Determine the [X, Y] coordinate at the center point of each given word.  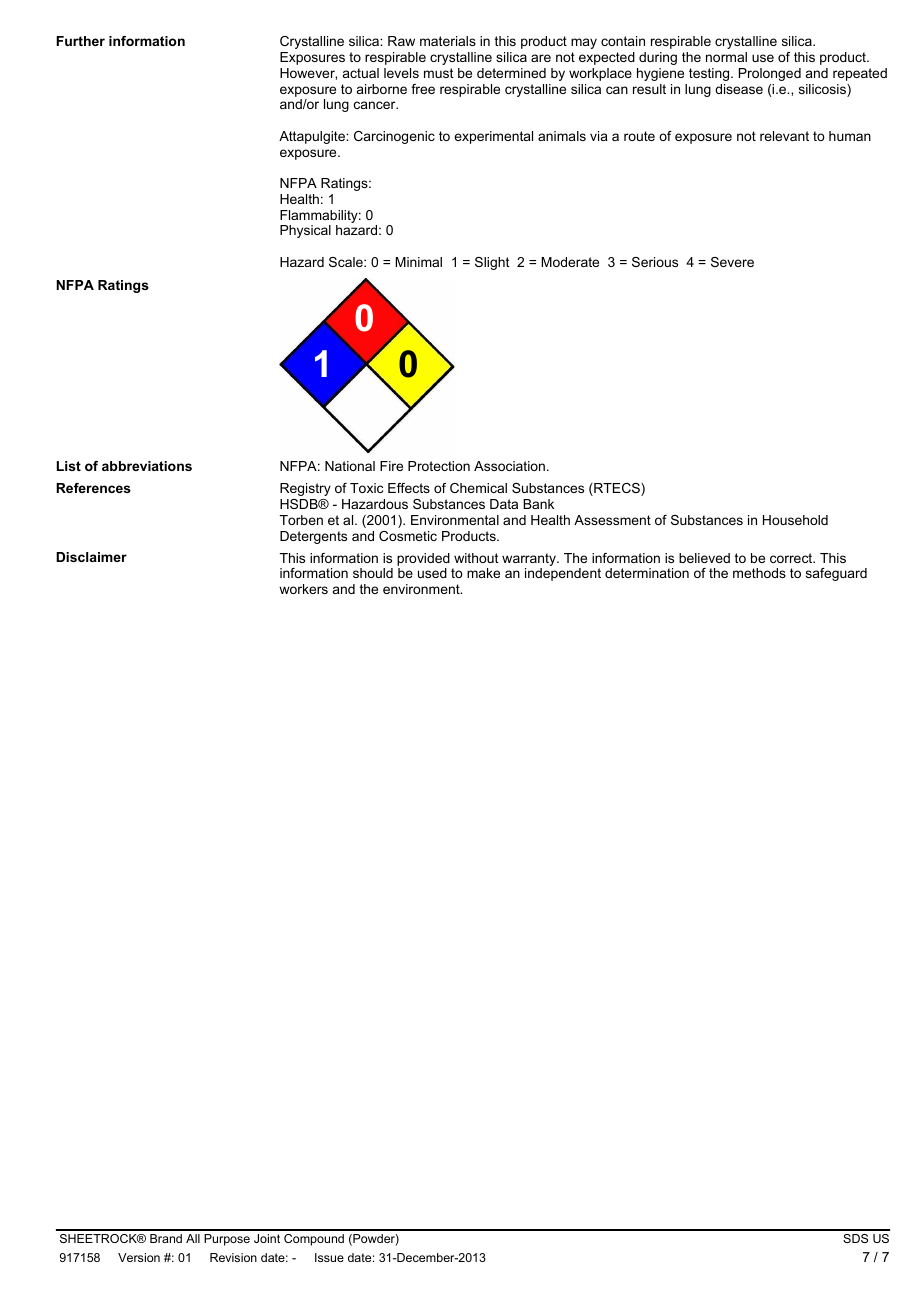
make [483, 573]
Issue [329, 1257]
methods [759, 573]
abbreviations [147, 466]
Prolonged [770, 74]
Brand [166, 1238]
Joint [267, 1238]
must [439, 73]
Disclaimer [91, 557]
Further [80, 41]
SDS [855, 1238]
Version [139, 1257]
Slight [492, 263]
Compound [314, 1240]
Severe [732, 262]
